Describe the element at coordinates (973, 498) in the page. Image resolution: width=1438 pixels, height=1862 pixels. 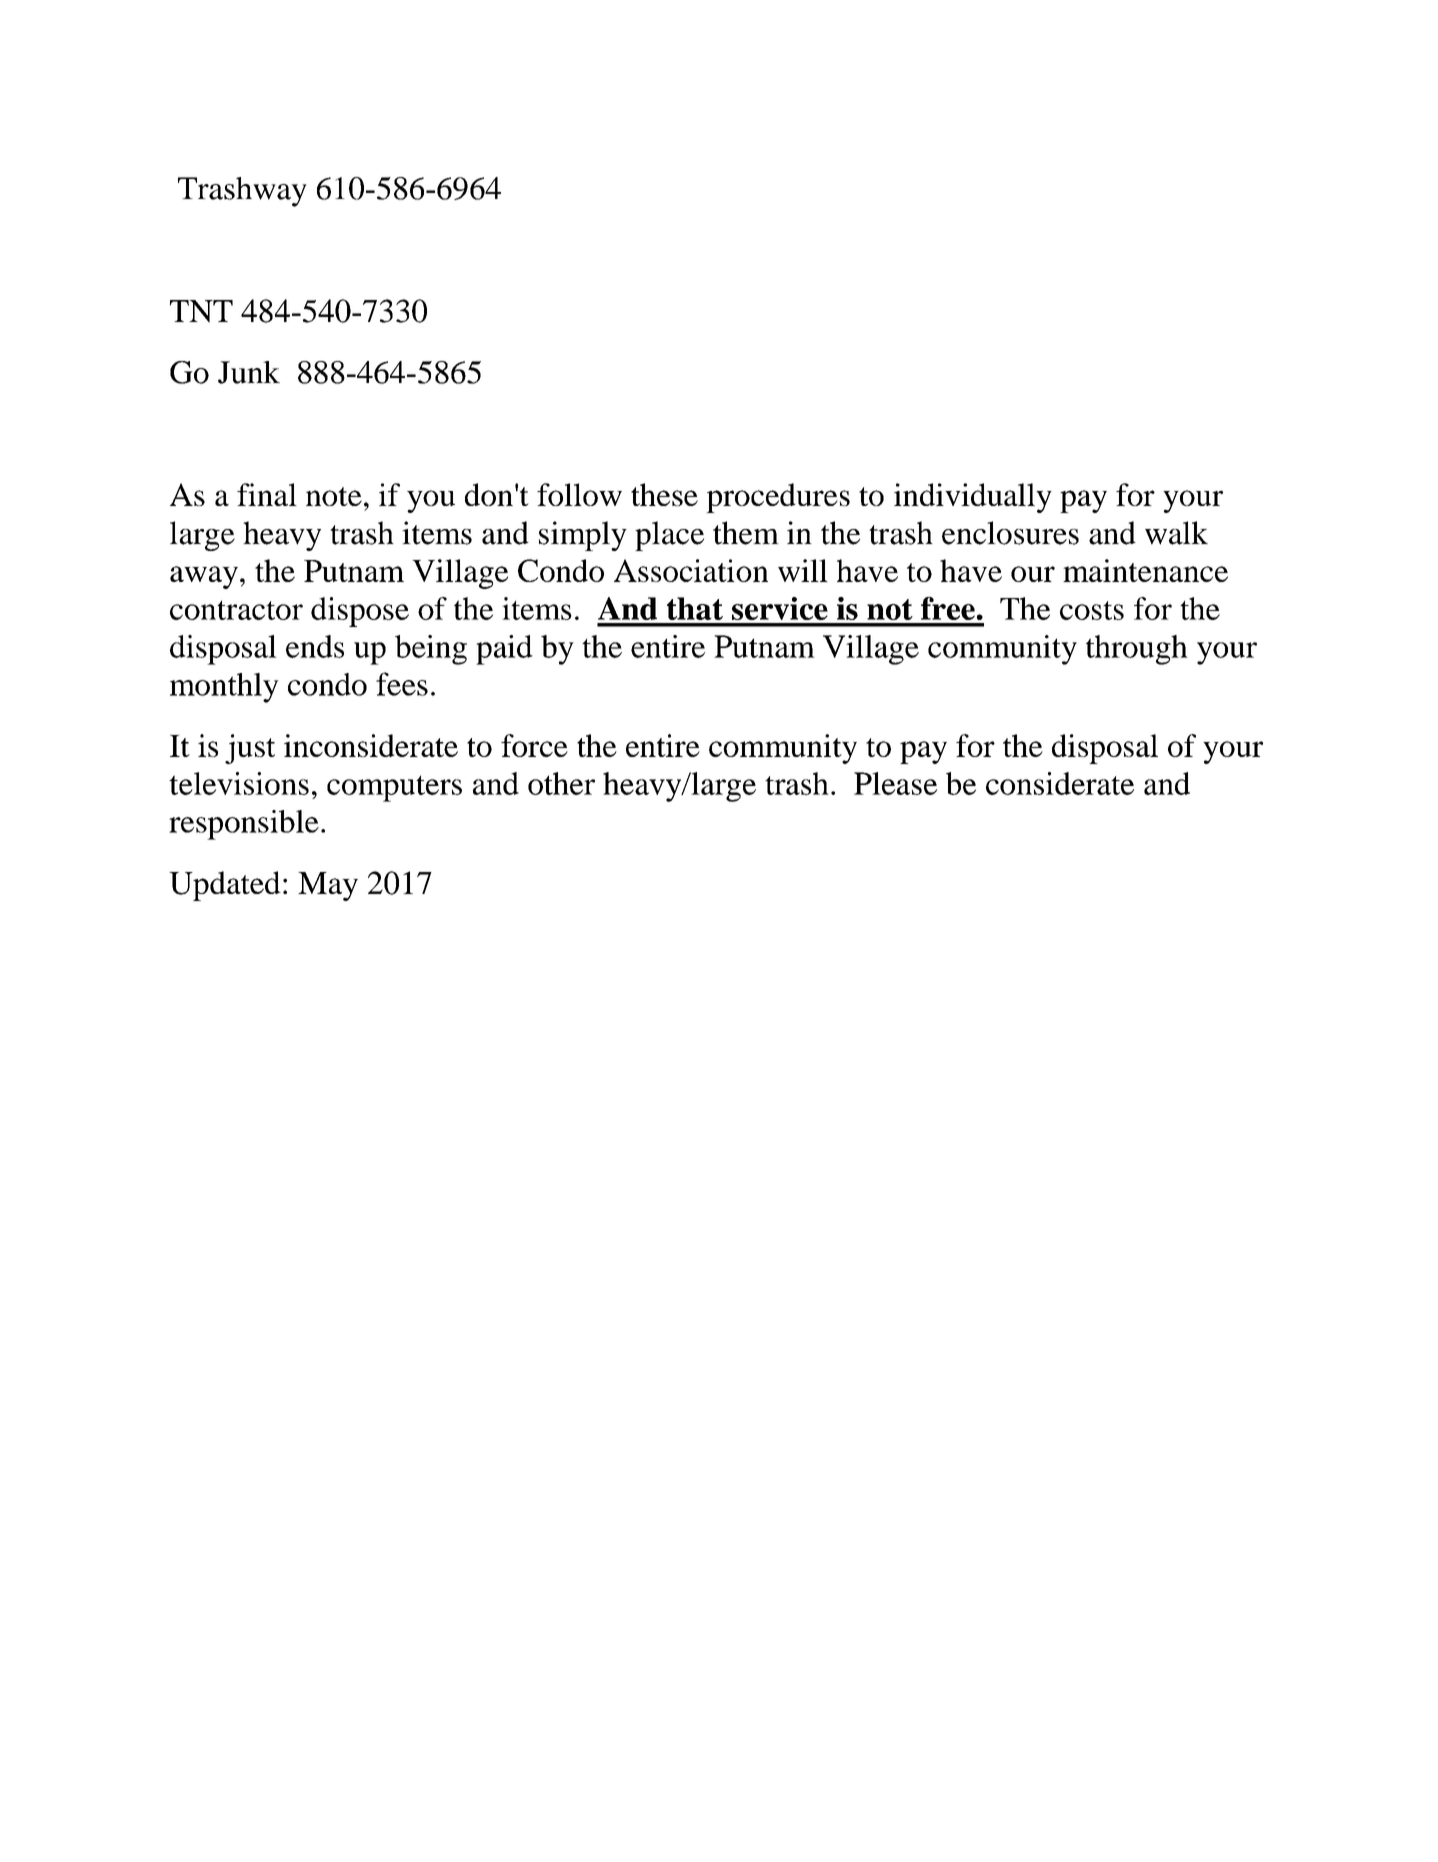
I see `individually` at that location.
